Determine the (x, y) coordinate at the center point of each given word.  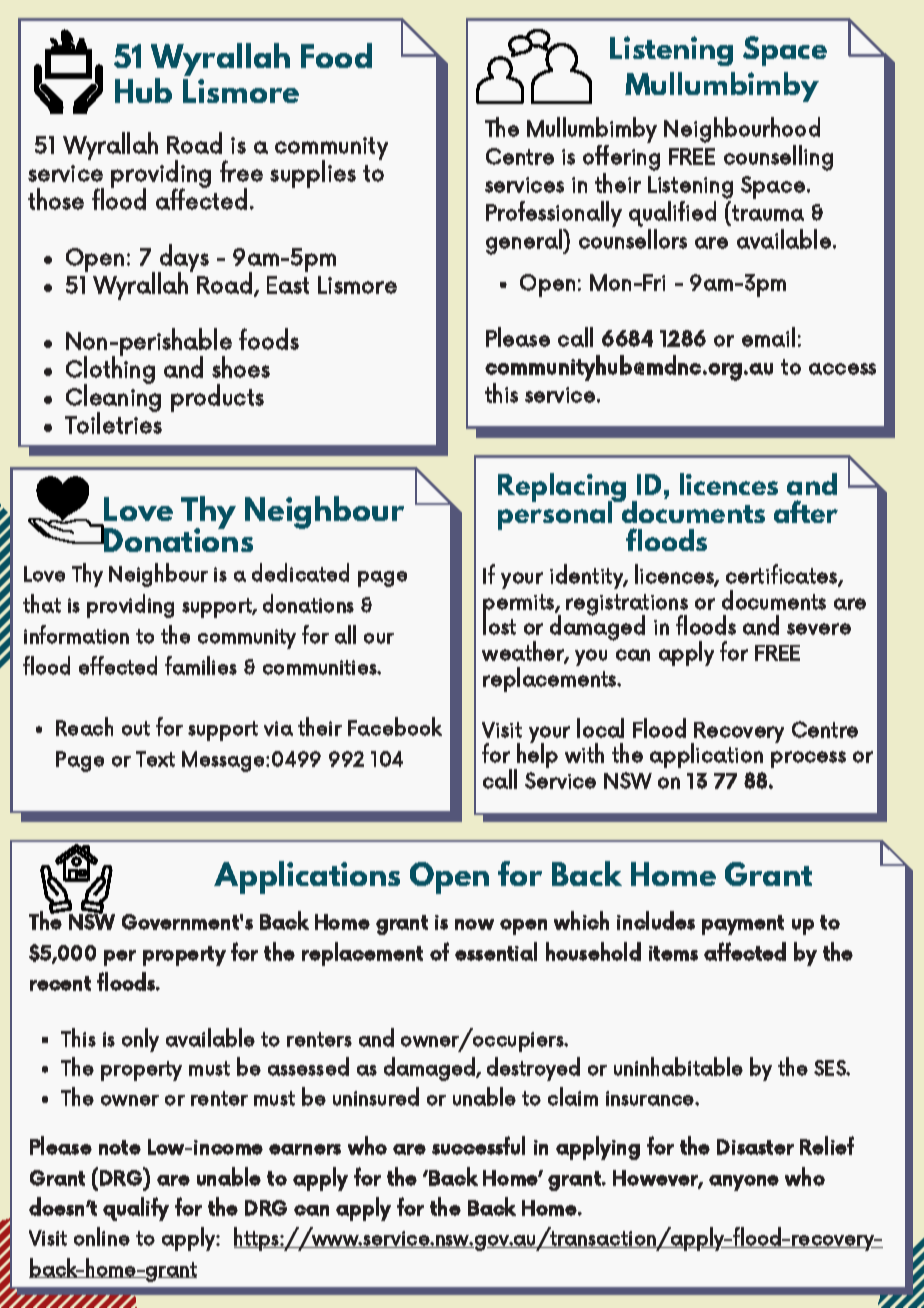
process (808, 759)
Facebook (395, 726)
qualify (136, 1209)
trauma (768, 213)
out (136, 728)
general (525, 242)
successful (478, 1145)
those (56, 199)
